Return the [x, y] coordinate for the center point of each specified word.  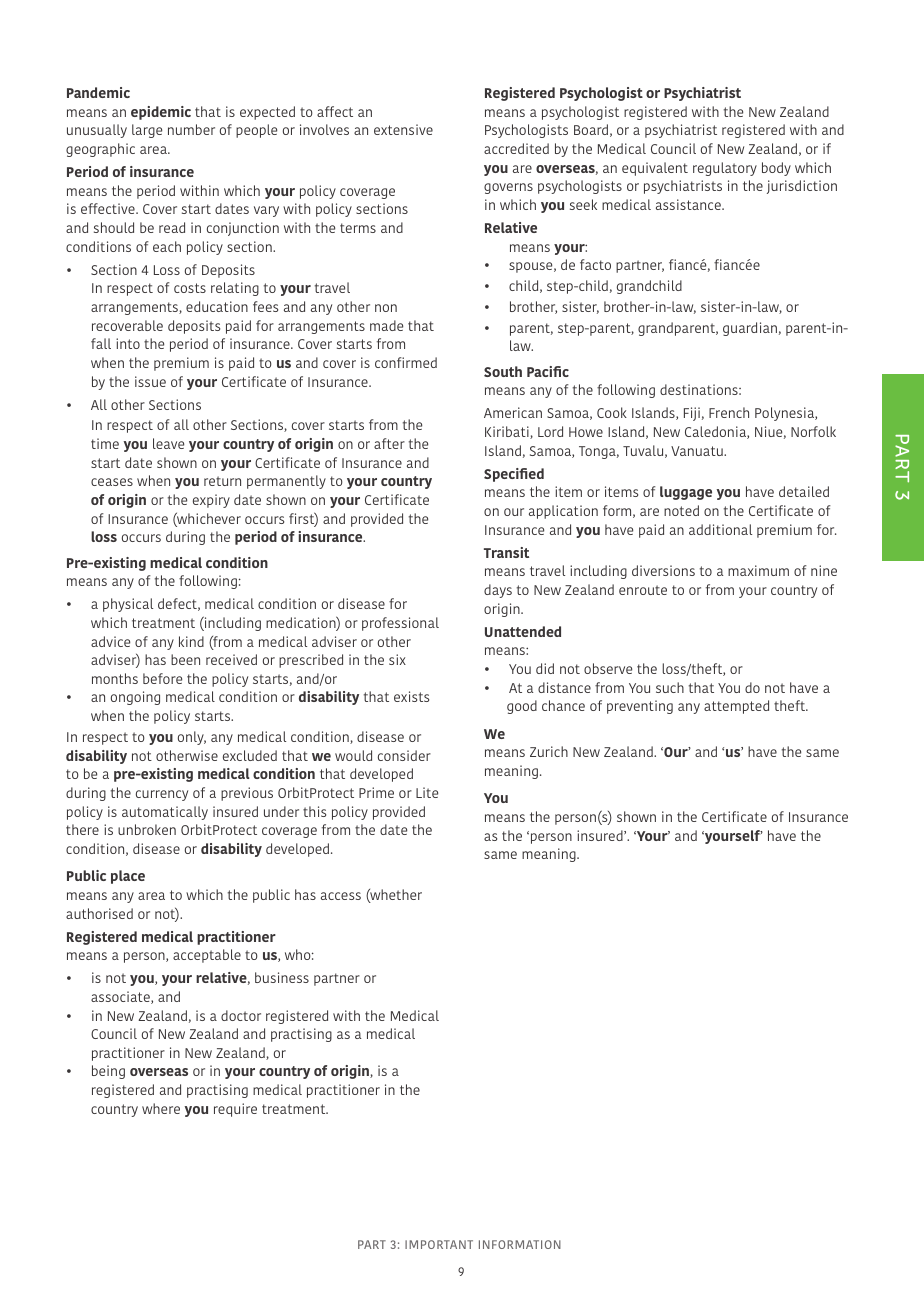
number [191, 129]
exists [411, 696]
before [162, 678]
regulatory [725, 169]
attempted [736, 707]
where [161, 1108]
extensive [403, 129]
